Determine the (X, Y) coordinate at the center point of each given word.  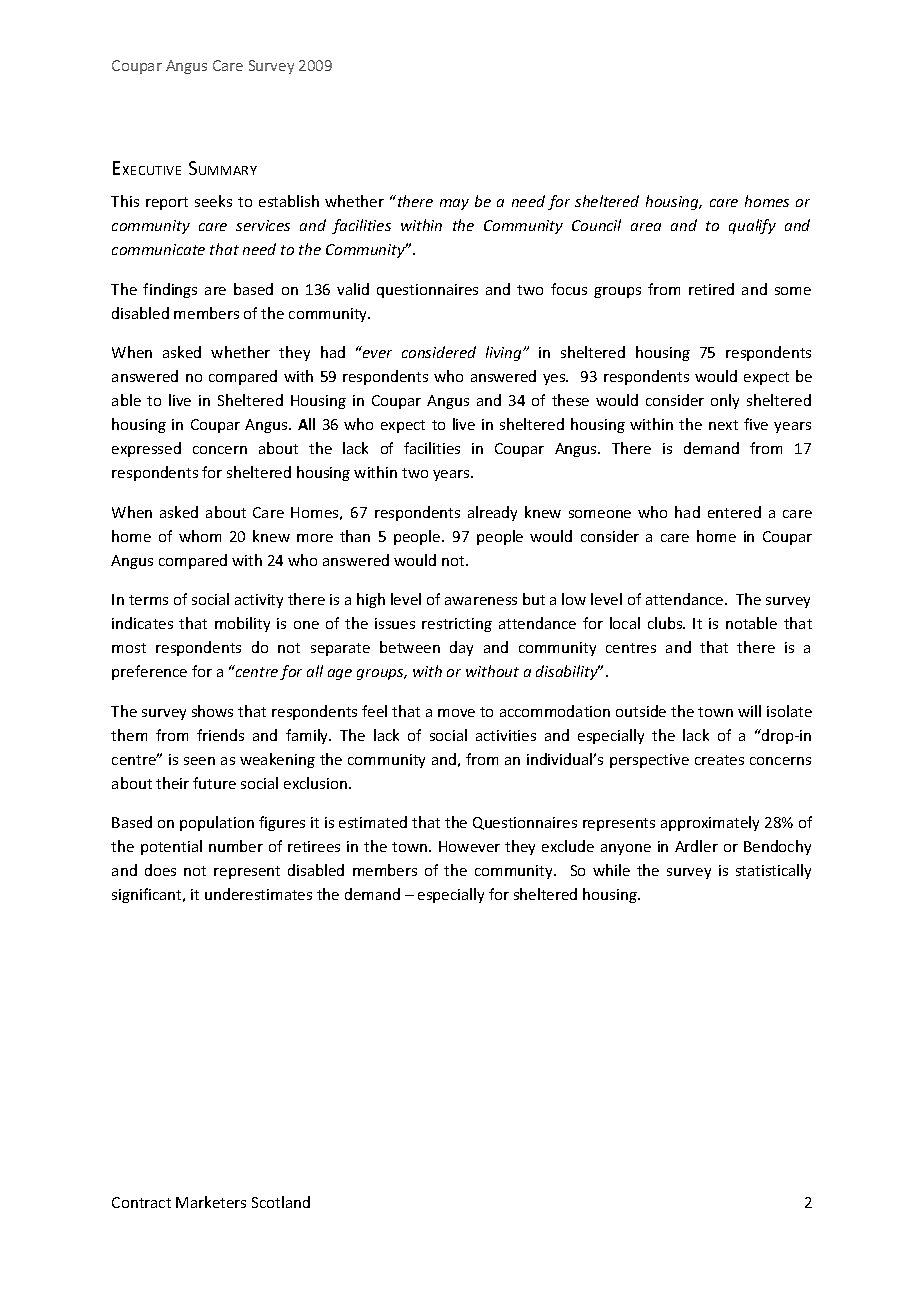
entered (734, 512)
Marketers (211, 1202)
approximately (710, 823)
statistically (773, 871)
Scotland (281, 1202)
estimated (373, 822)
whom (200, 536)
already (492, 513)
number (236, 846)
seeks (213, 201)
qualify (752, 226)
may (454, 204)
